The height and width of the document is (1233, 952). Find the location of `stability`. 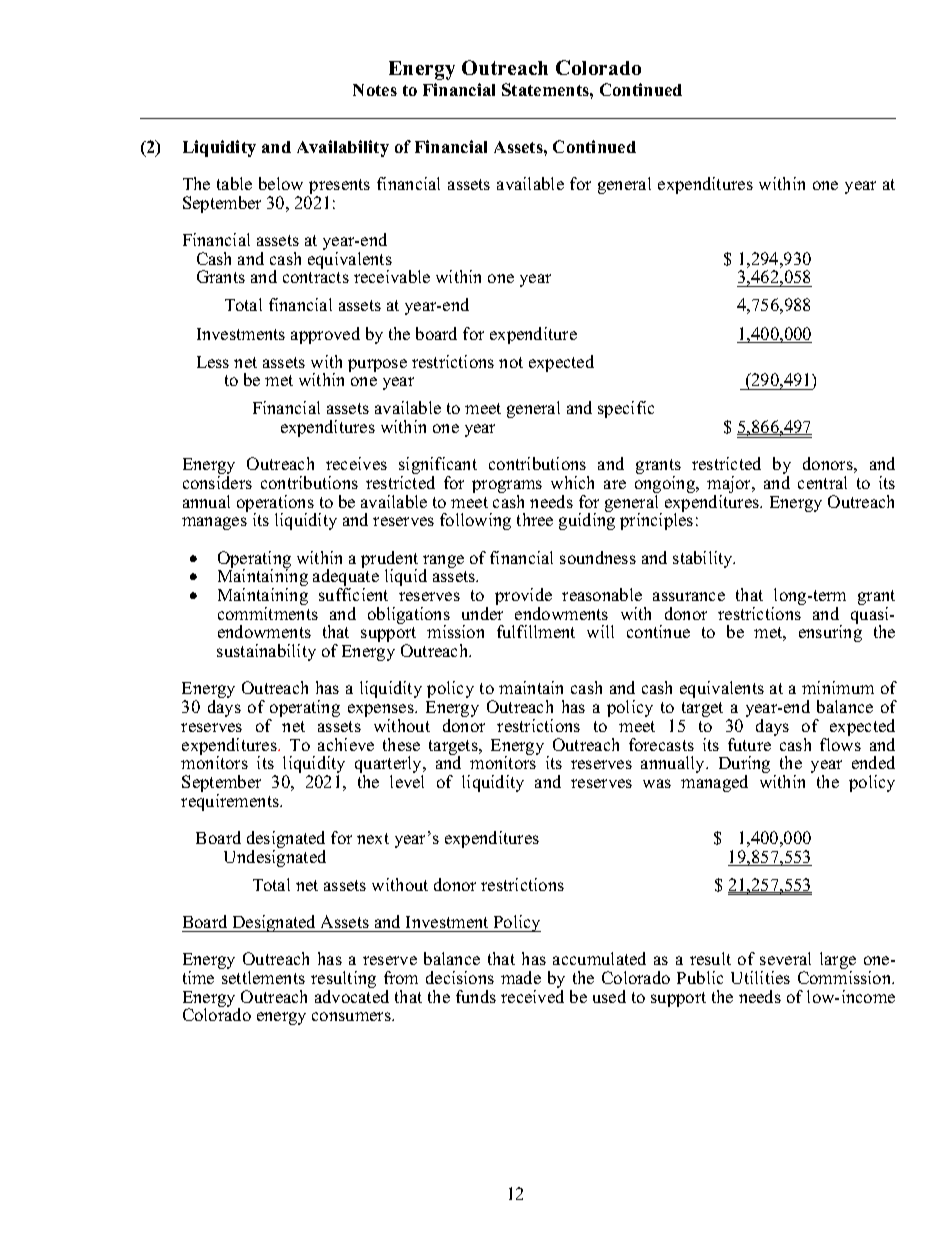

stability is located at coordinates (704, 559).
